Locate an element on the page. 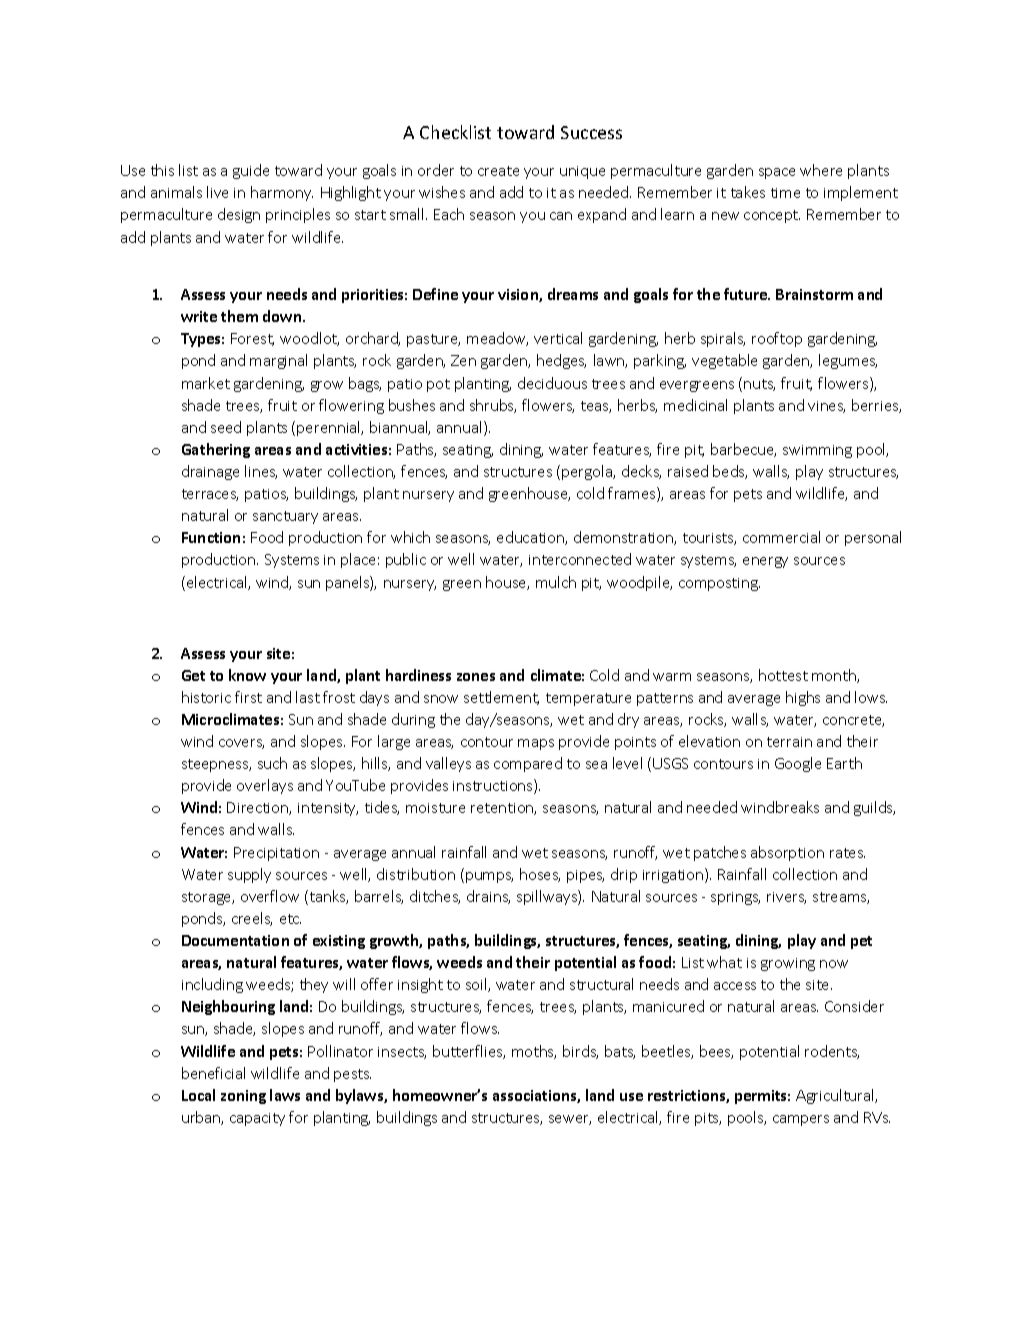 This page has height=1329, width=1027. zoning is located at coordinates (243, 1097).
